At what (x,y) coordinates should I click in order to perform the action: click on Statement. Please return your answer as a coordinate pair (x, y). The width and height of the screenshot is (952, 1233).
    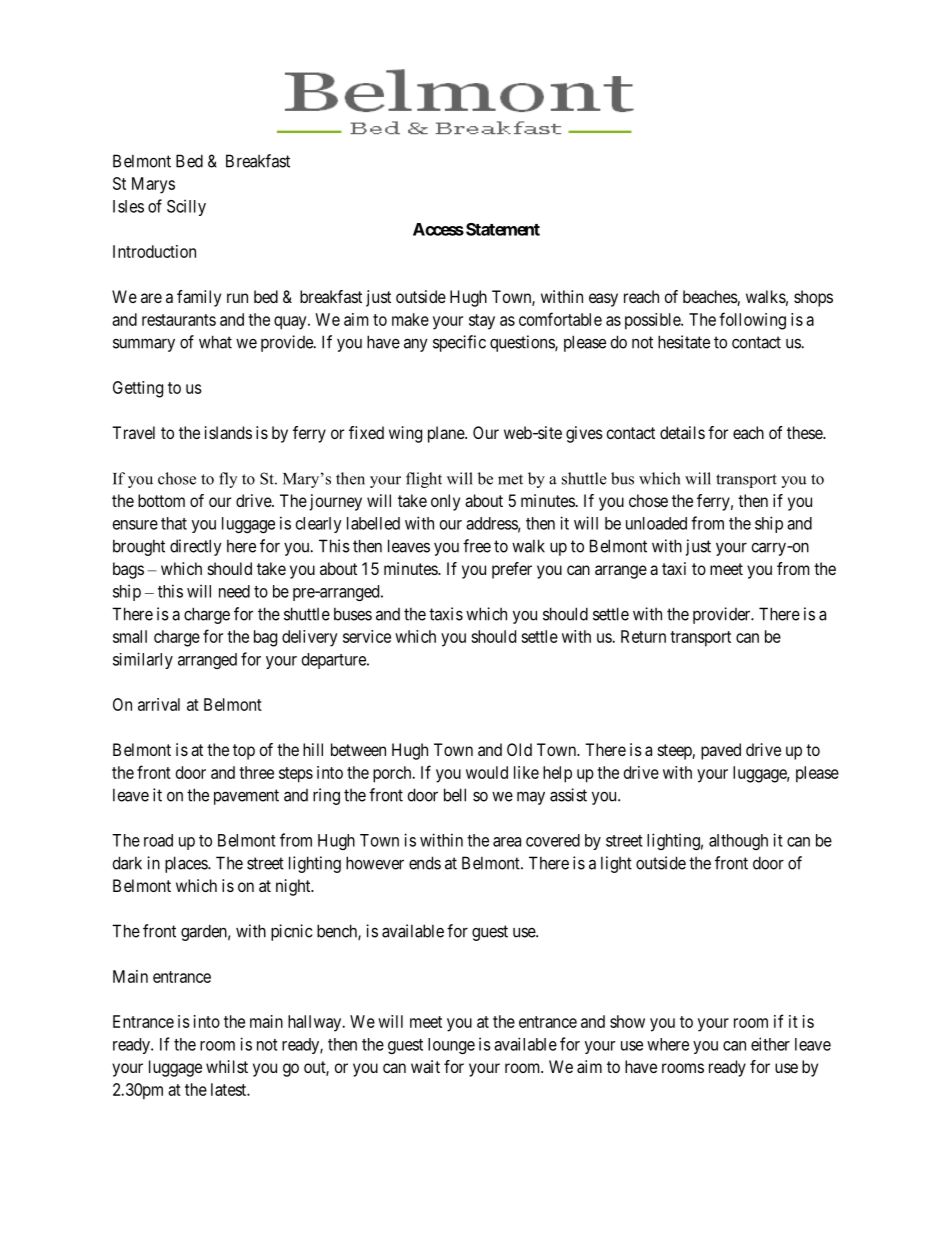
    Looking at the image, I should click on (503, 229).
